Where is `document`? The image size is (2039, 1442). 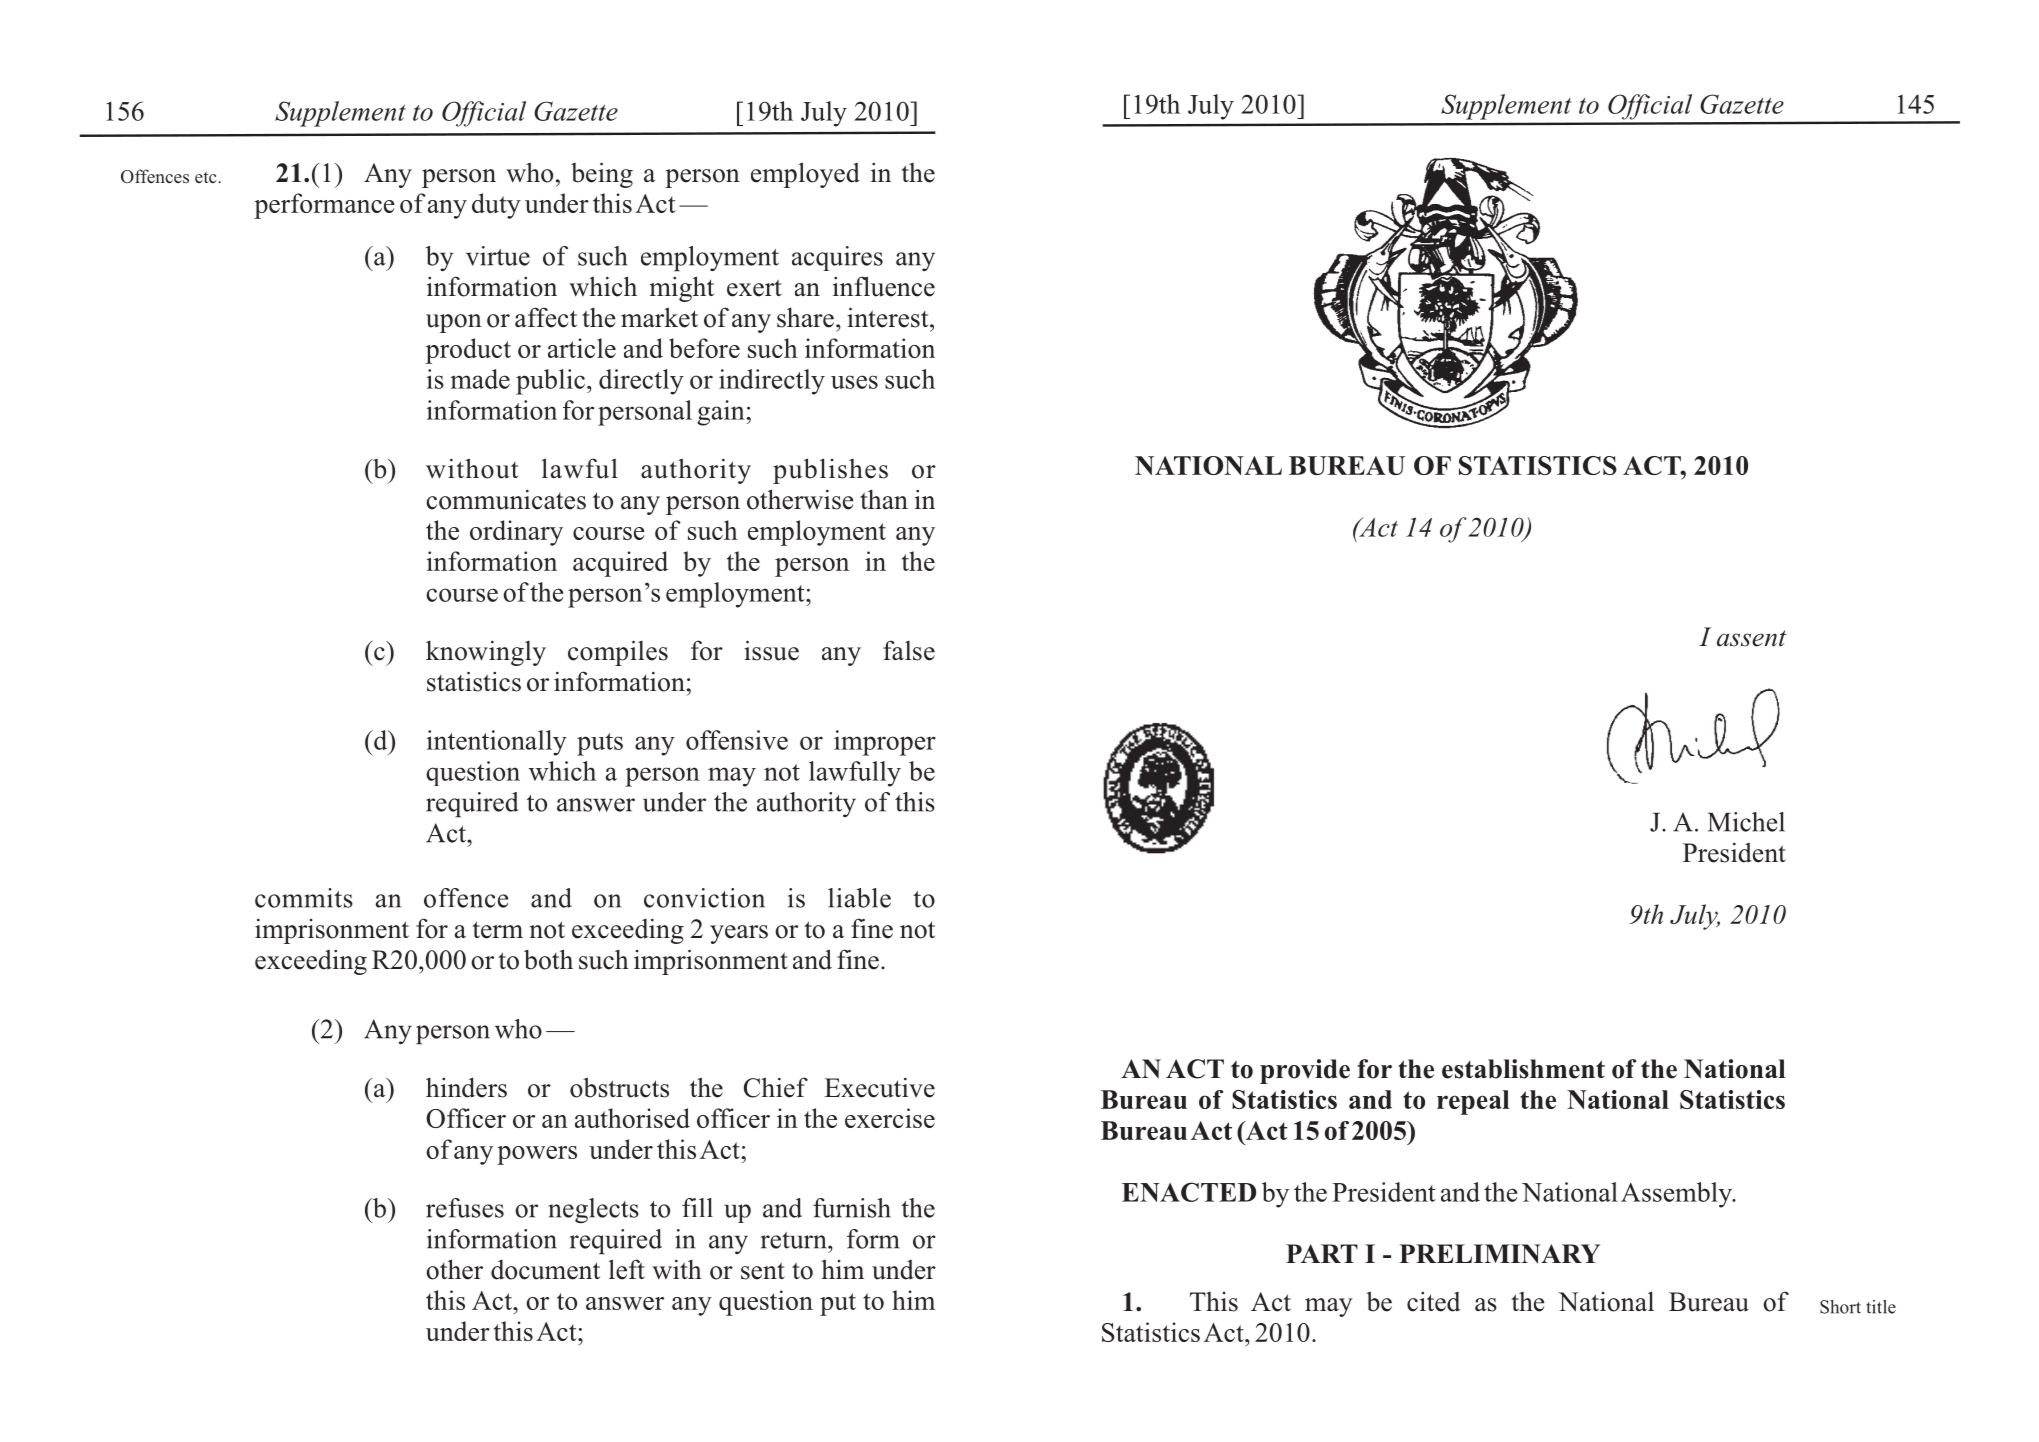
document is located at coordinates (545, 1270).
